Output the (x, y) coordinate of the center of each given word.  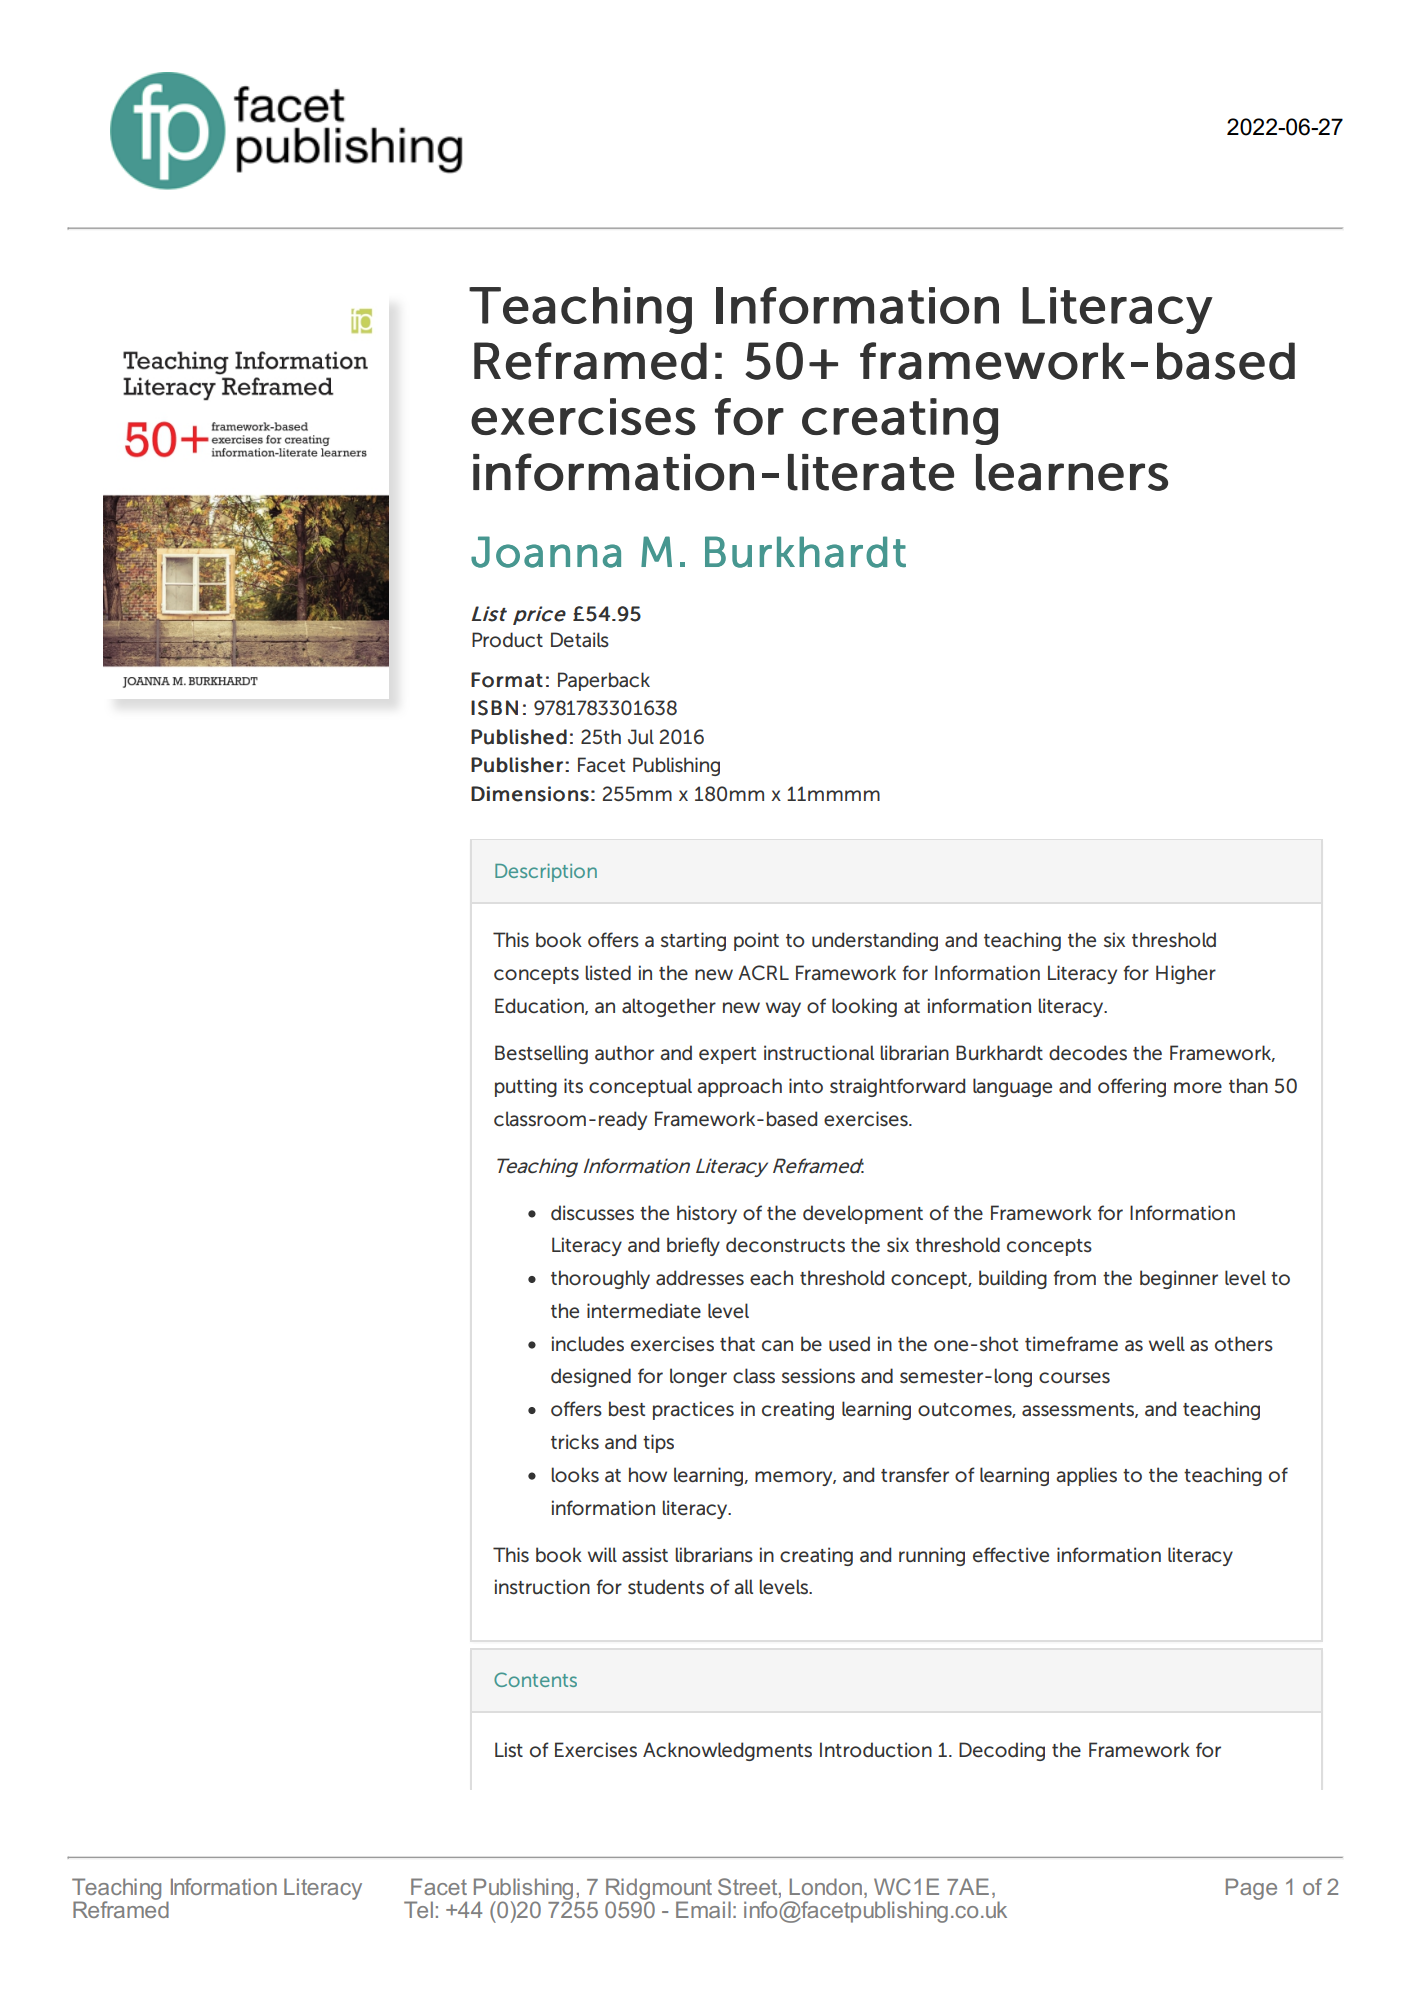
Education (540, 1006)
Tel (418, 1909)
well (1167, 1343)
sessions (818, 1376)
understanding (875, 941)
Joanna (546, 552)
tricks (575, 1441)
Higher (1186, 974)
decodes (1088, 1053)
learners (1072, 472)
